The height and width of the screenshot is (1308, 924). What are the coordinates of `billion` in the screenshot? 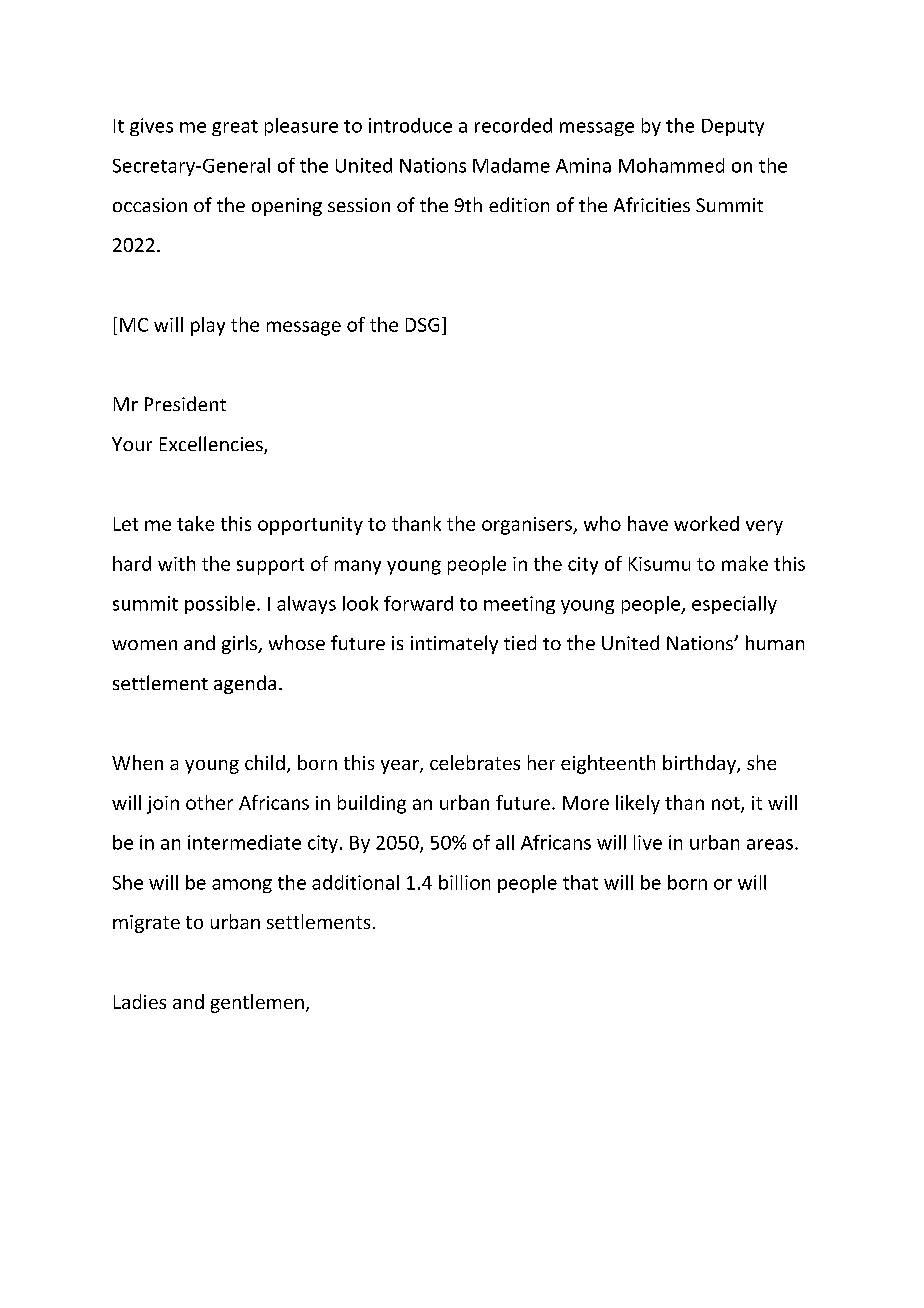 It's located at (464, 882).
